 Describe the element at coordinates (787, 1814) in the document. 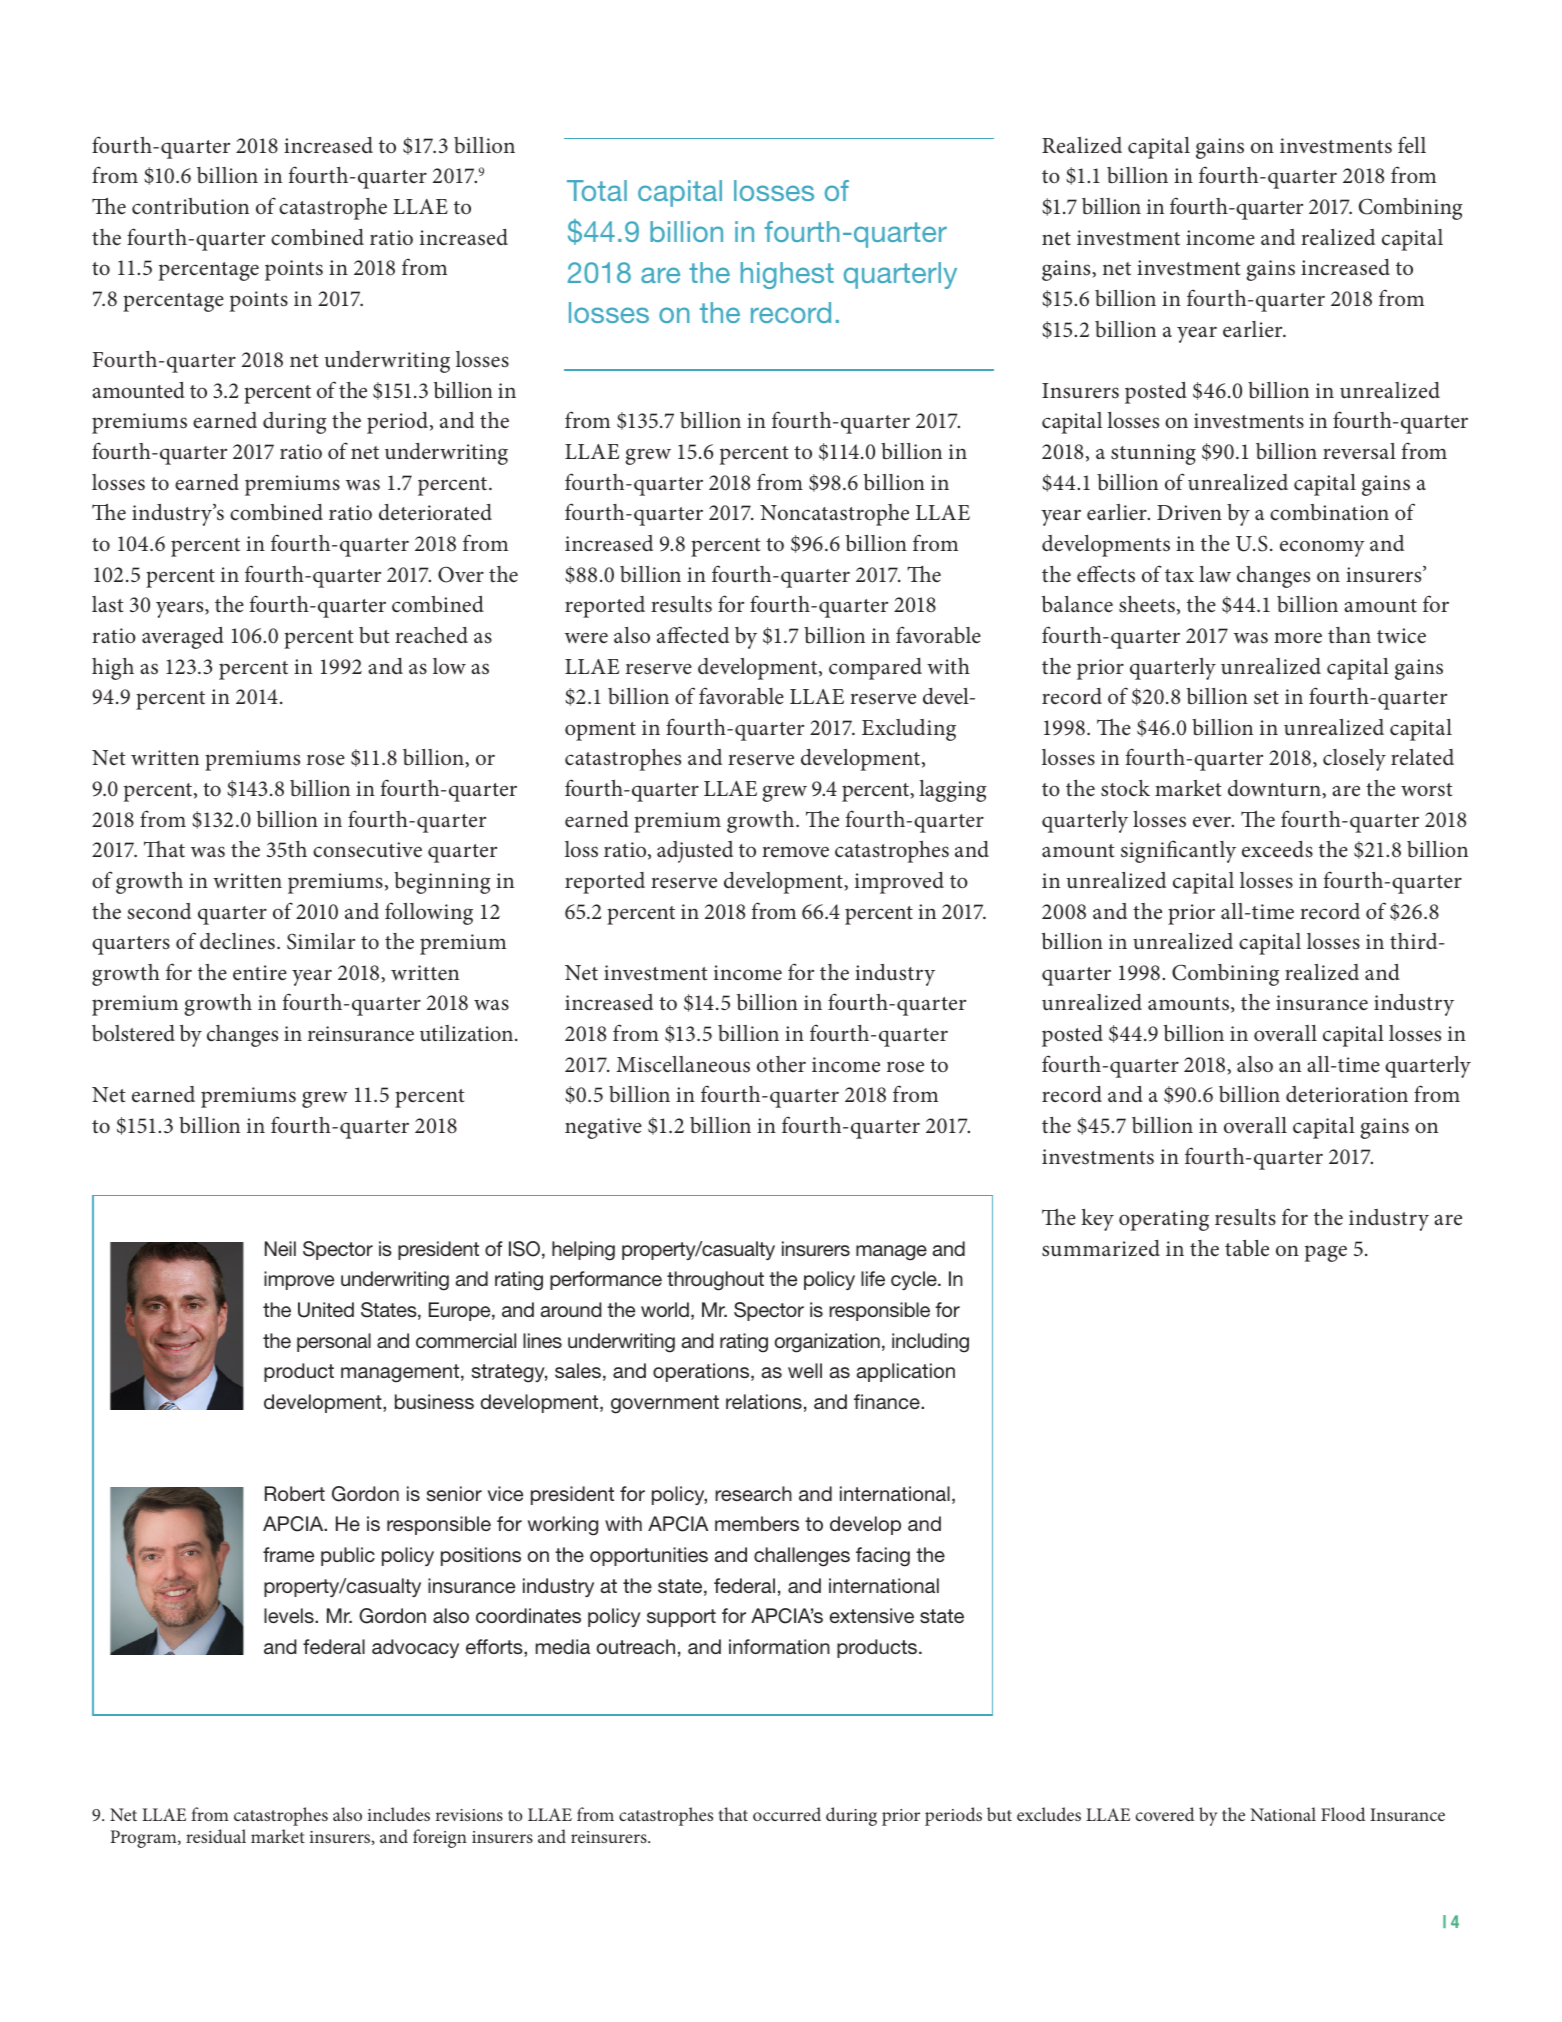

I see `occurred` at that location.
